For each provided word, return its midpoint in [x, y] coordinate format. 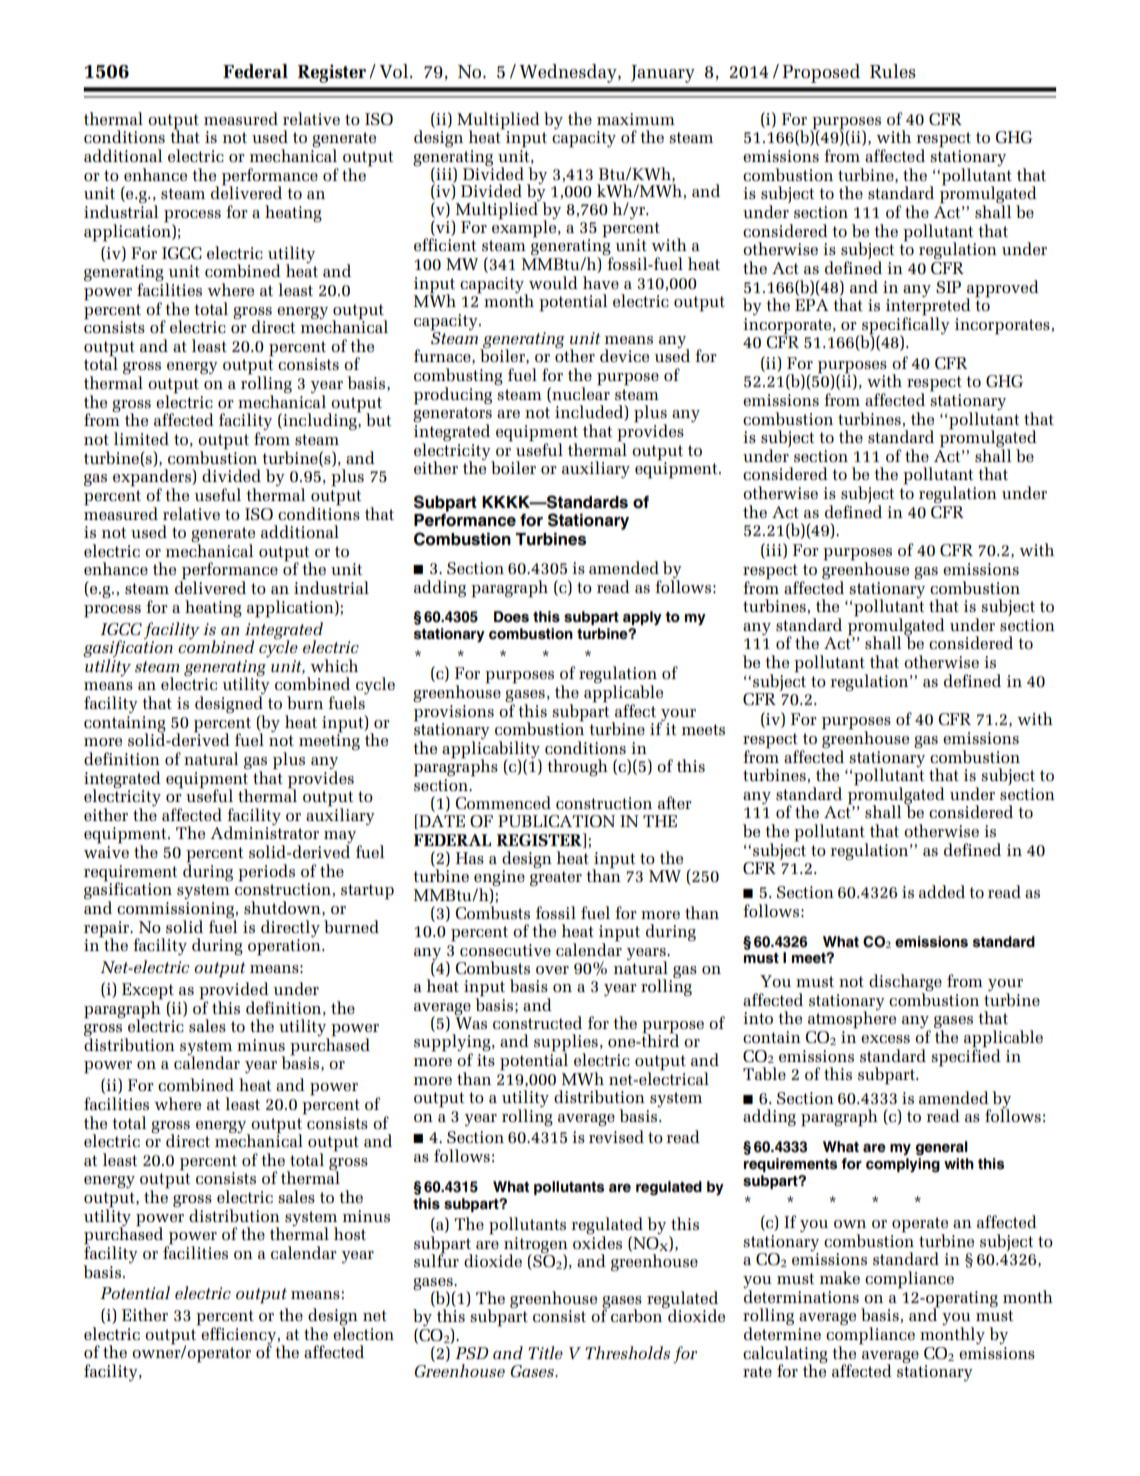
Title [545, 1352]
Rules [893, 71]
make [840, 1277]
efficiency [239, 1335]
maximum [636, 119]
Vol [395, 71]
